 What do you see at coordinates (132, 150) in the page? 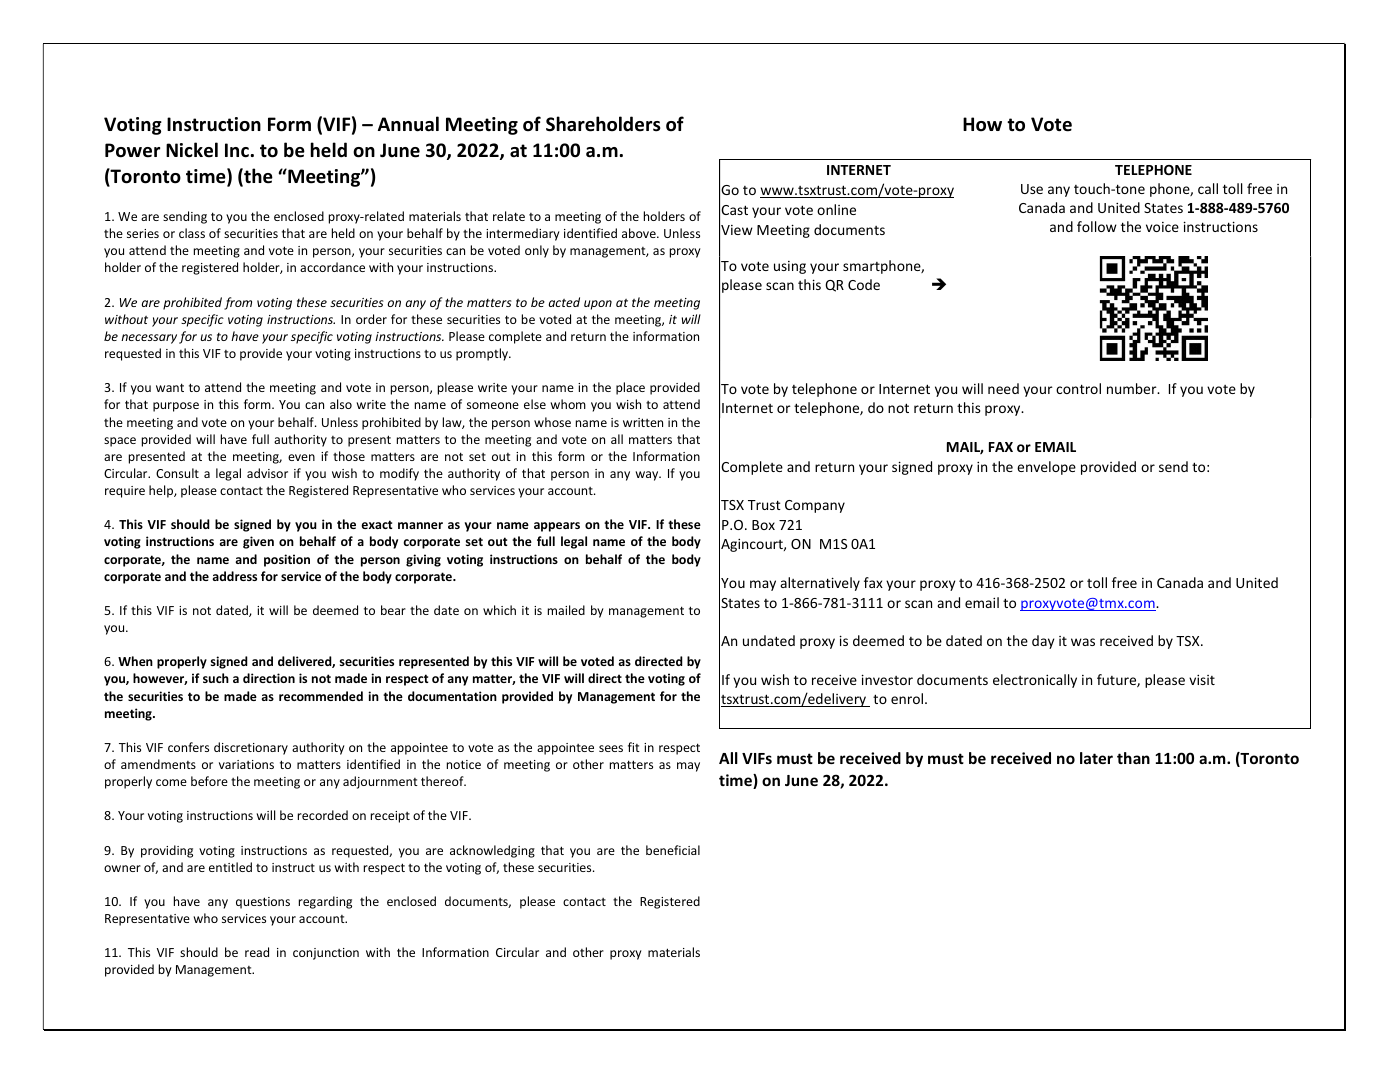
I see `Power` at bounding box center [132, 150].
